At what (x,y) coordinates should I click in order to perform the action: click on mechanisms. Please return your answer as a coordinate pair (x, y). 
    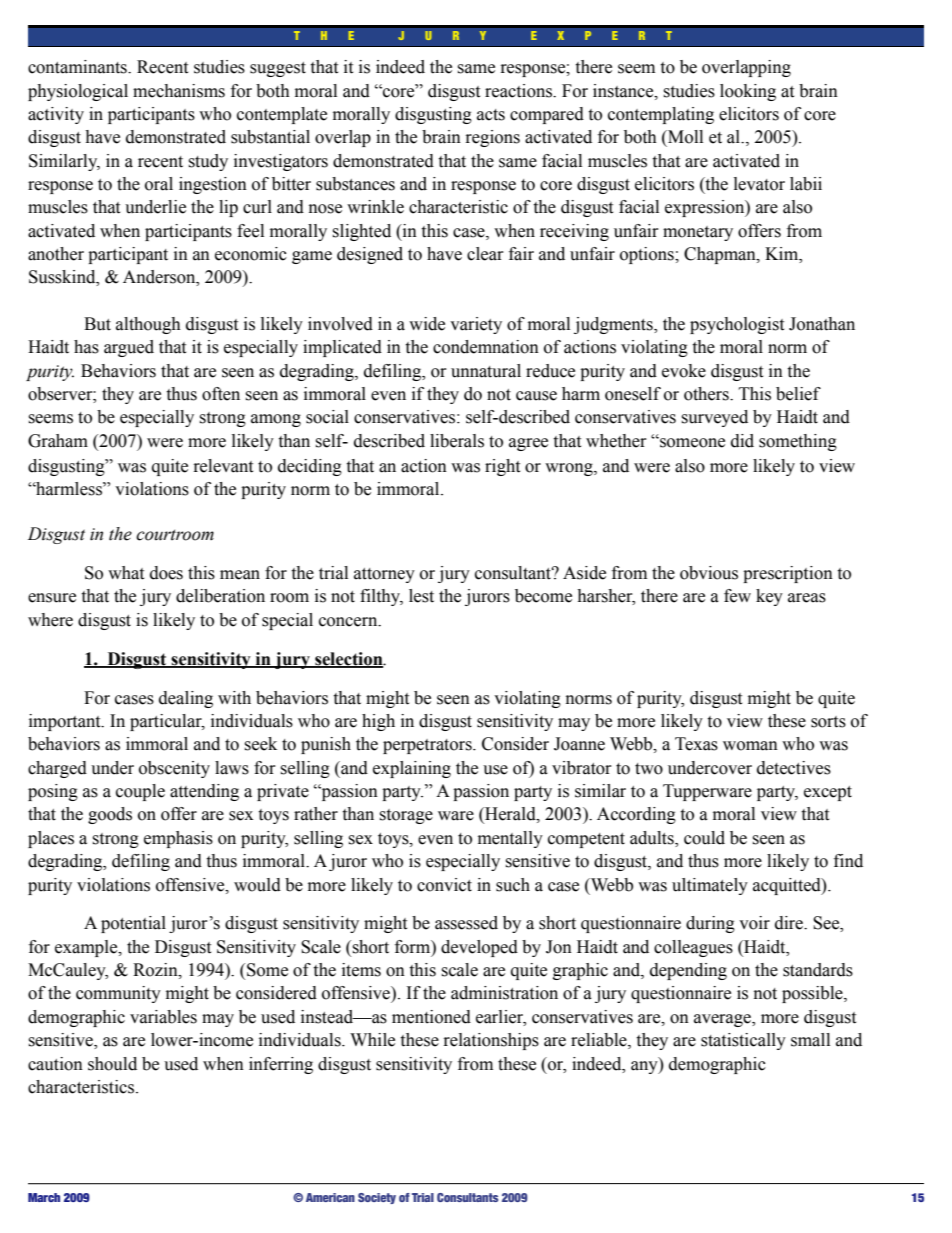
    Looking at the image, I should click on (179, 91).
